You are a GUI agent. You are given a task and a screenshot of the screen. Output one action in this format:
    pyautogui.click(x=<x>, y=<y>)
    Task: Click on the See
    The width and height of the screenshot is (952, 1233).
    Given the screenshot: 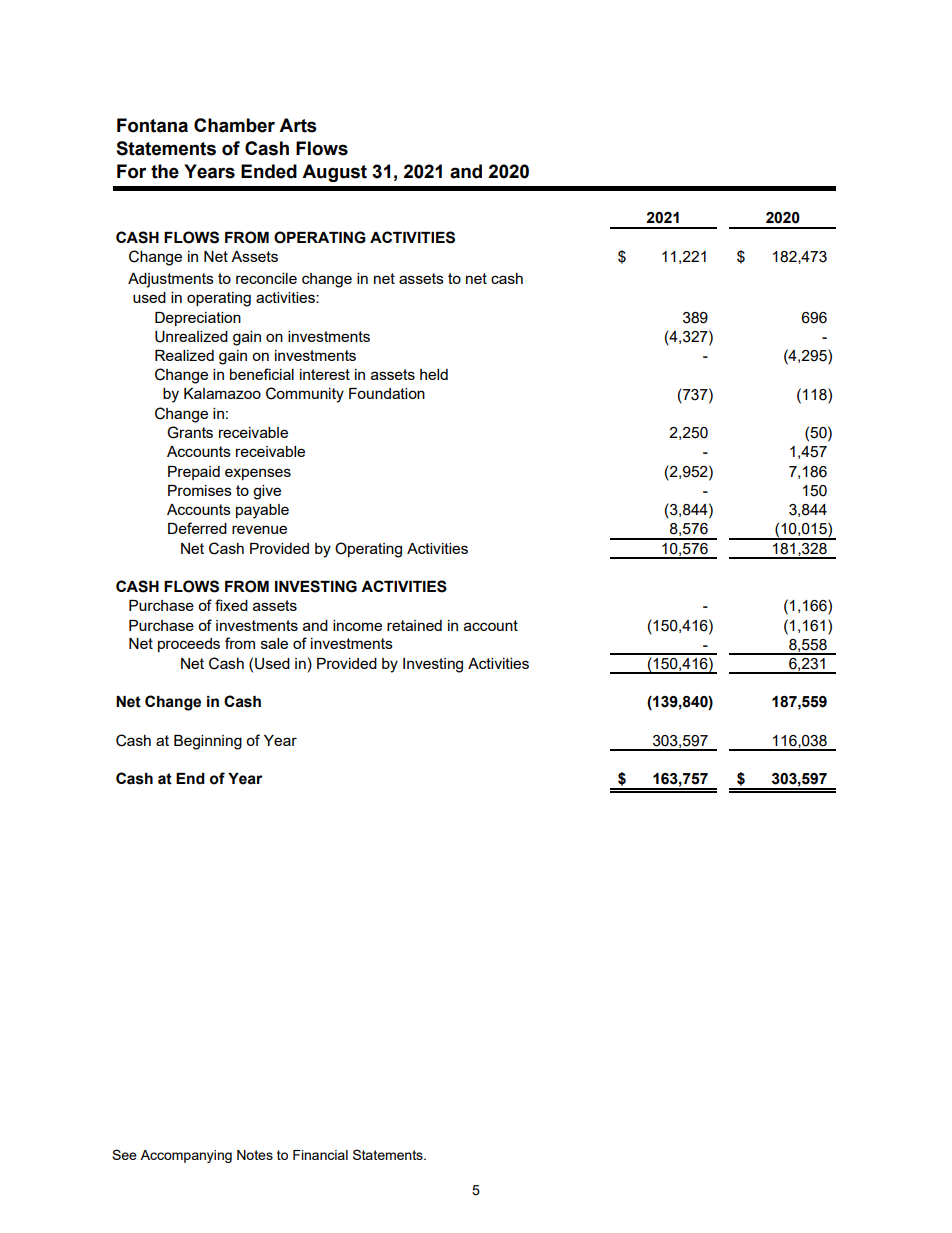 What is the action you would take?
    pyautogui.click(x=124, y=1154)
